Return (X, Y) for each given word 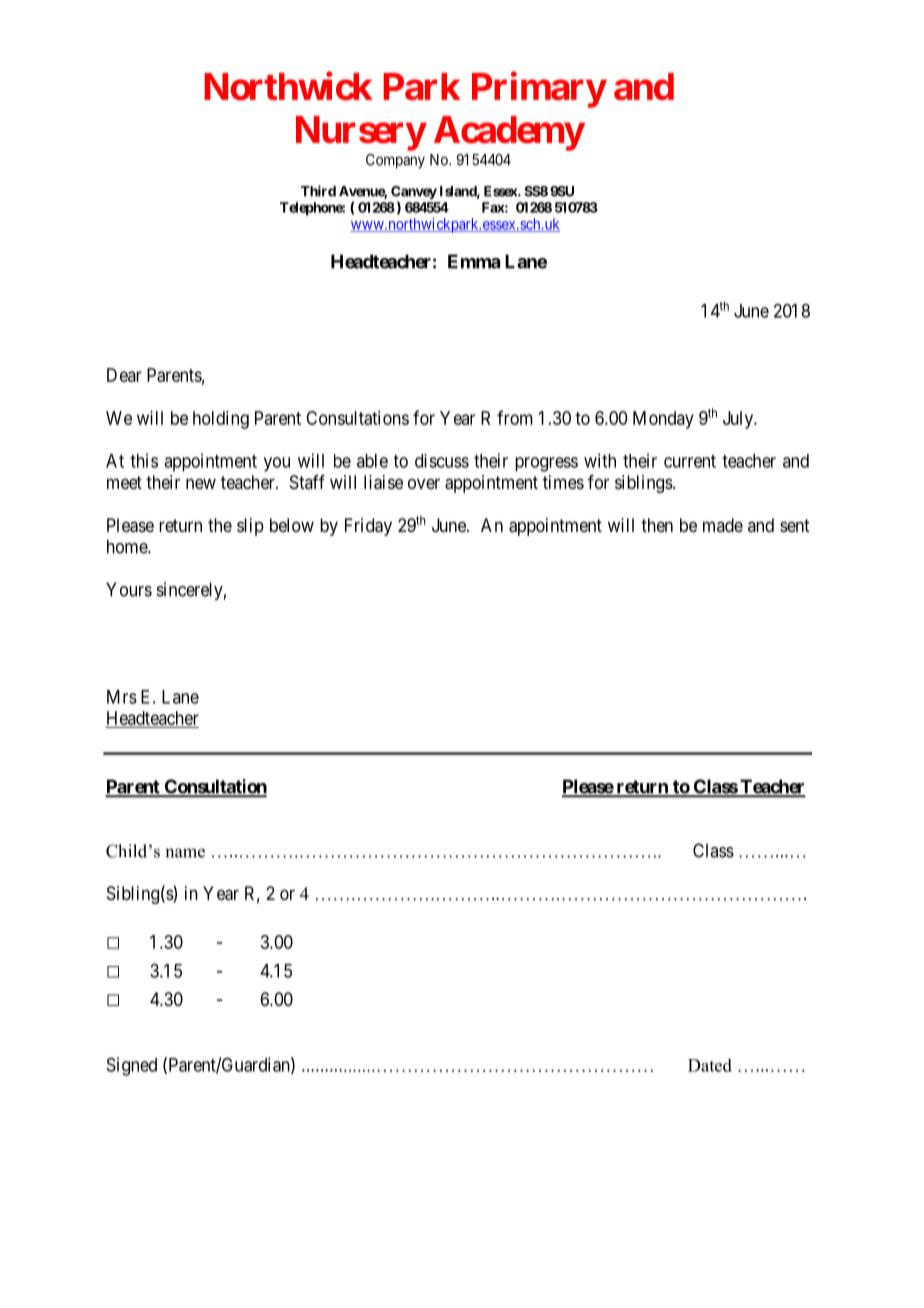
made (723, 525)
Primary (539, 90)
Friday (368, 527)
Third (318, 191)
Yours (129, 589)
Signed (132, 1066)
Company (395, 161)
